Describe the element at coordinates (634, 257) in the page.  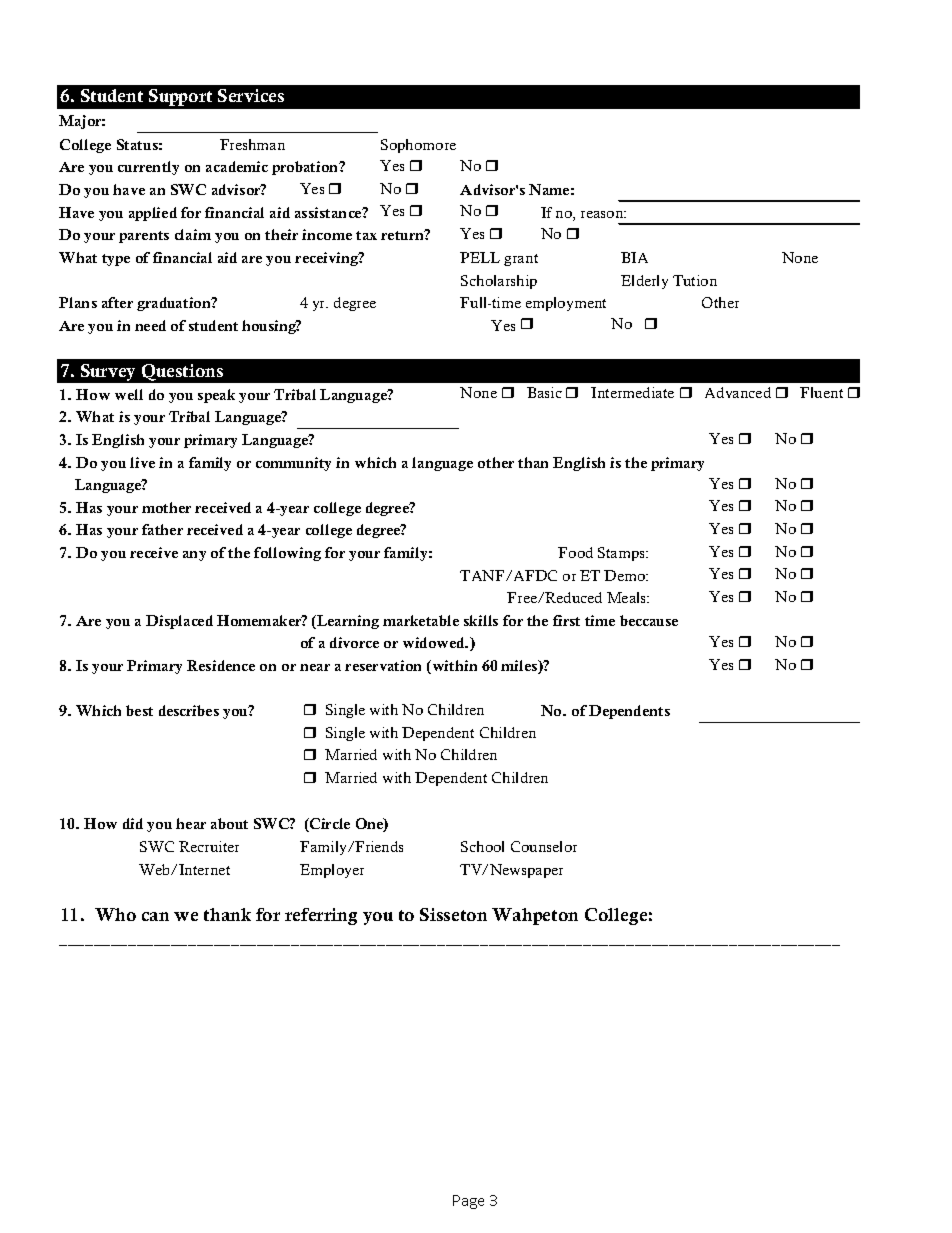
I see `BIA` at that location.
